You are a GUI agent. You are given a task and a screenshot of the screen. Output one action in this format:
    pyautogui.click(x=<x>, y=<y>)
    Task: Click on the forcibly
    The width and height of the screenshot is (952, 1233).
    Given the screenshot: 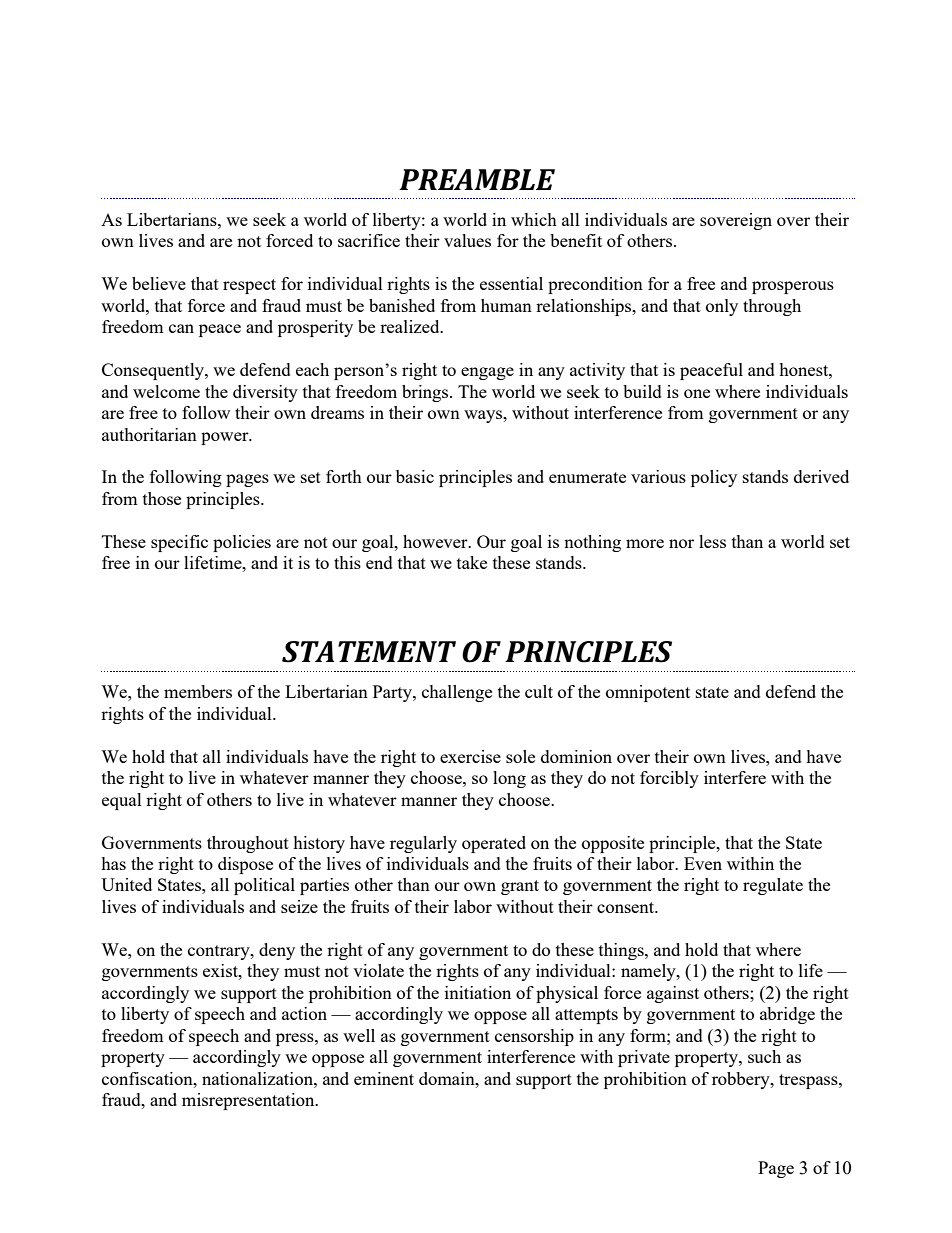 What is the action you would take?
    pyautogui.click(x=669, y=779)
